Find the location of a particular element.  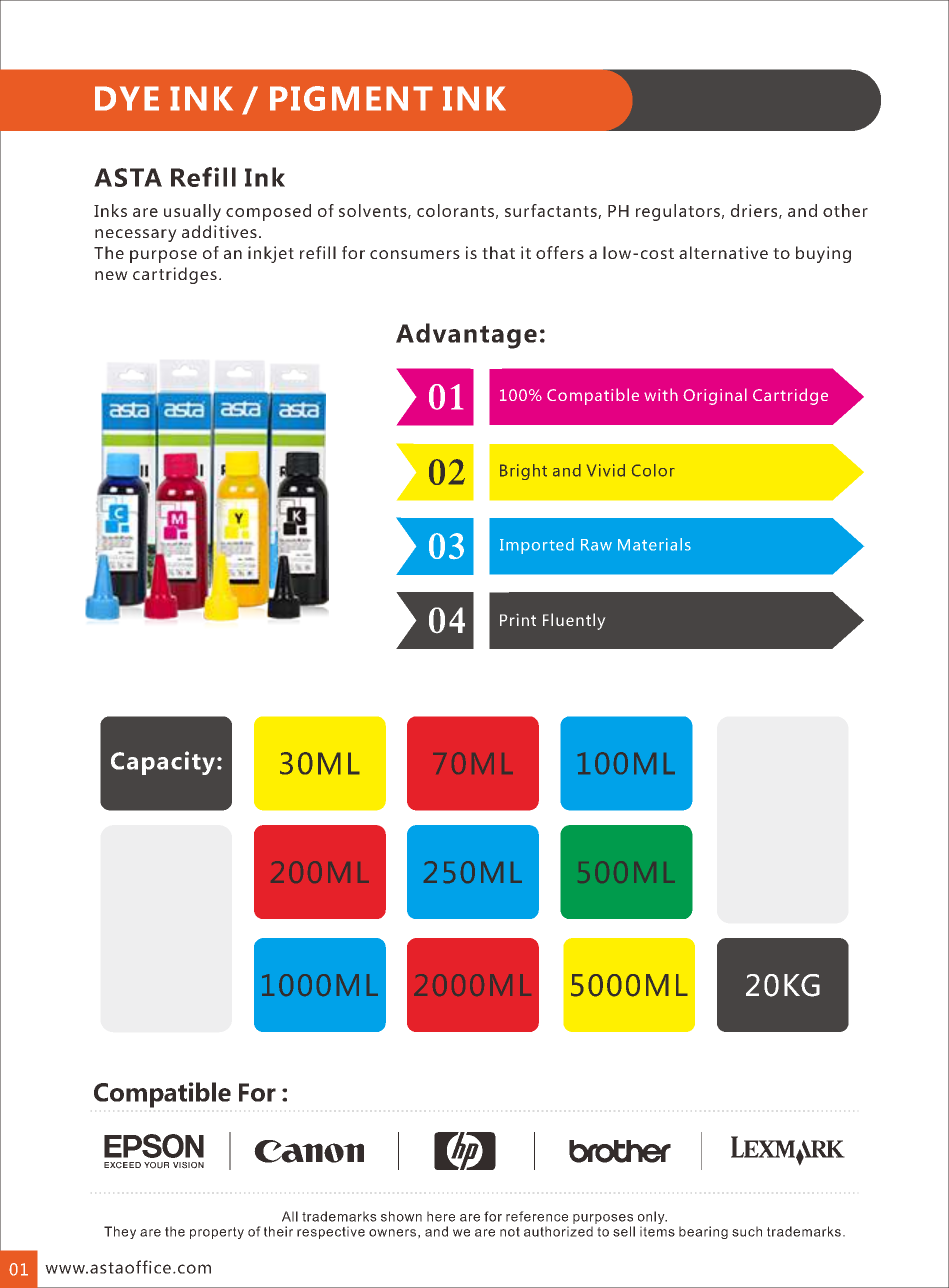

only is located at coordinates (652, 1219).
